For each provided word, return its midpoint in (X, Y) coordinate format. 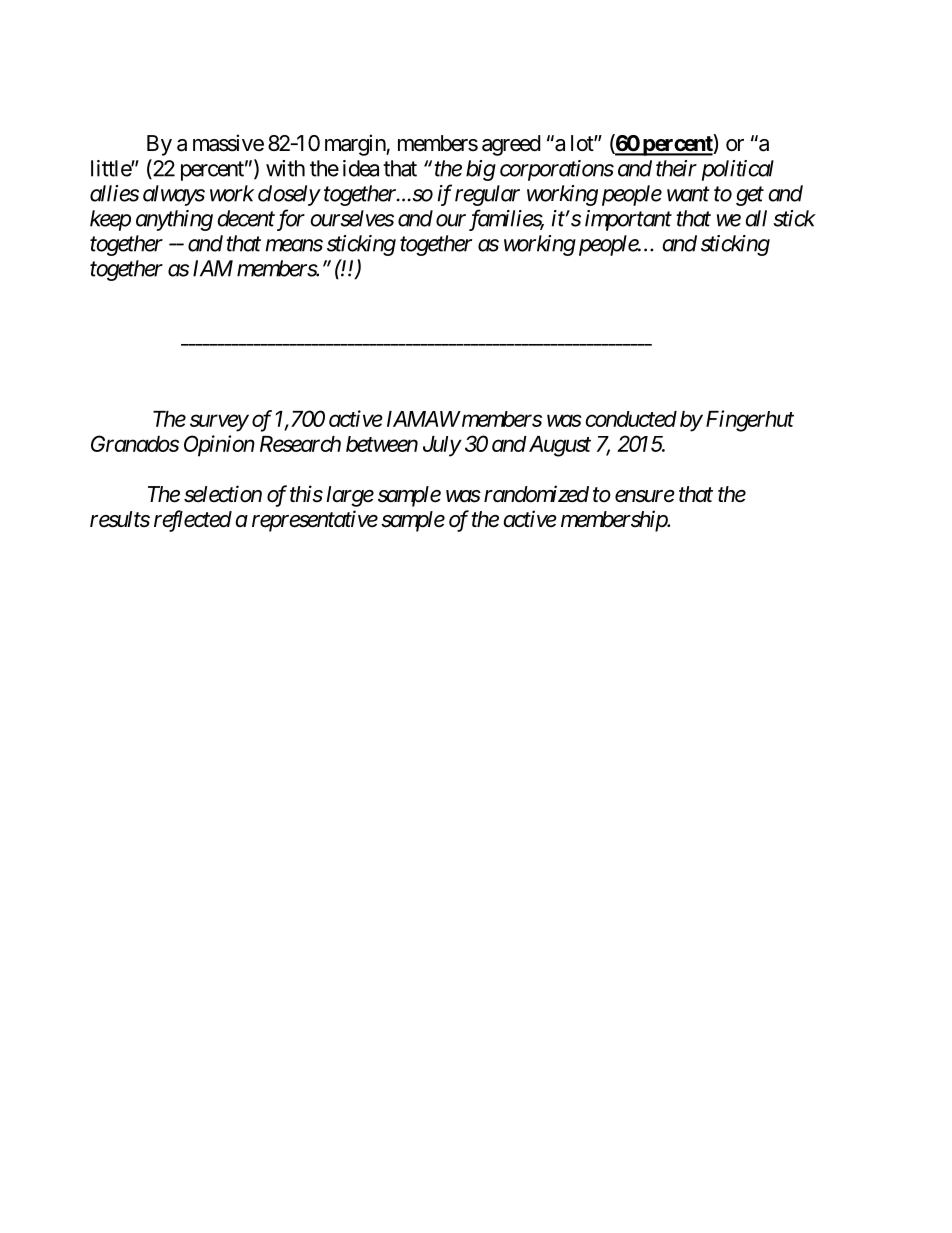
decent (246, 218)
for (289, 220)
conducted (631, 419)
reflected (193, 521)
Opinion (219, 446)
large (350, 496)
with (285, 168)
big (481, 170)
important (628, 220)
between (382, 444)
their (676, 168)
